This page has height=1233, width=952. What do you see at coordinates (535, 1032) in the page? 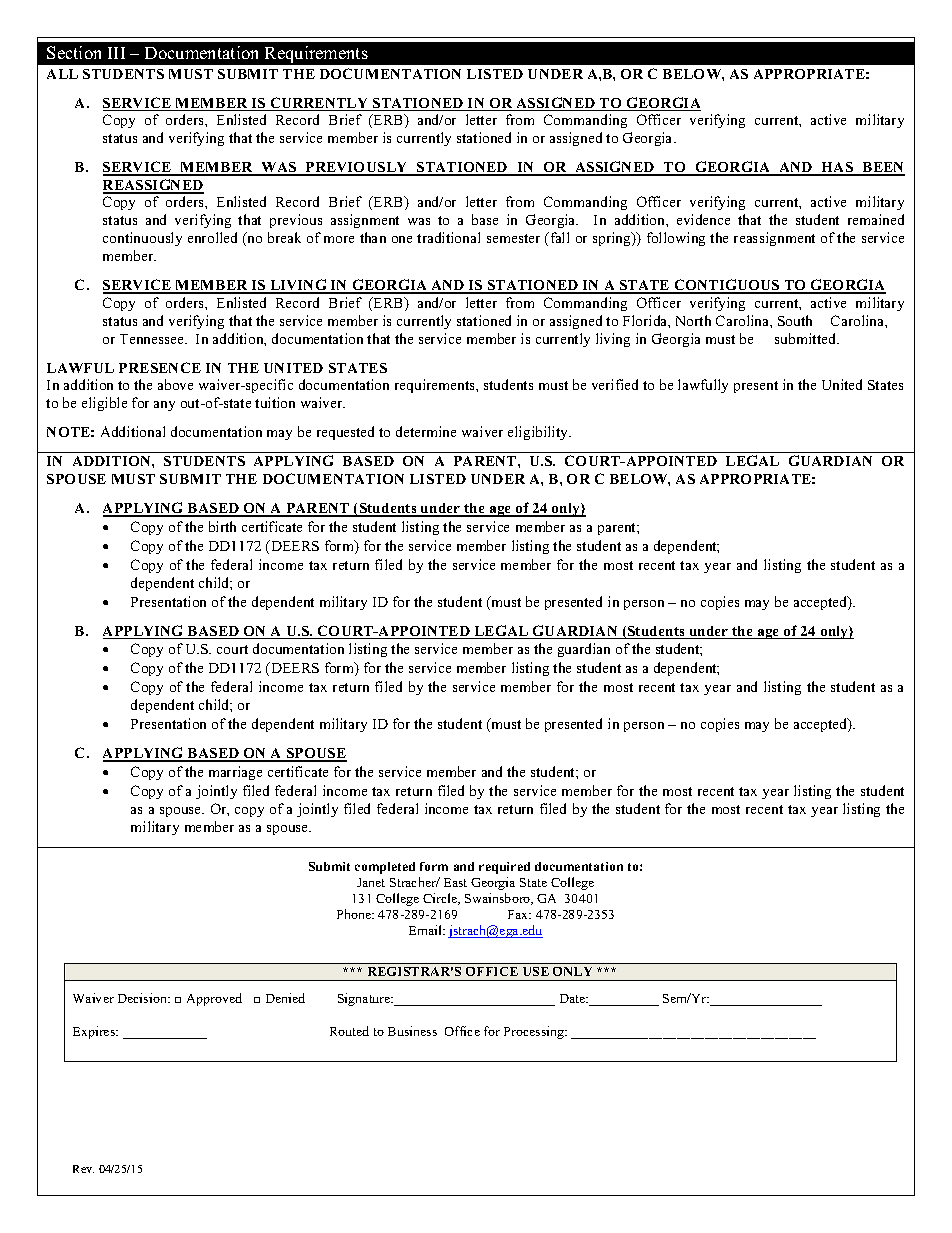
I see `Processing` at bounding box center [535, 1032].
